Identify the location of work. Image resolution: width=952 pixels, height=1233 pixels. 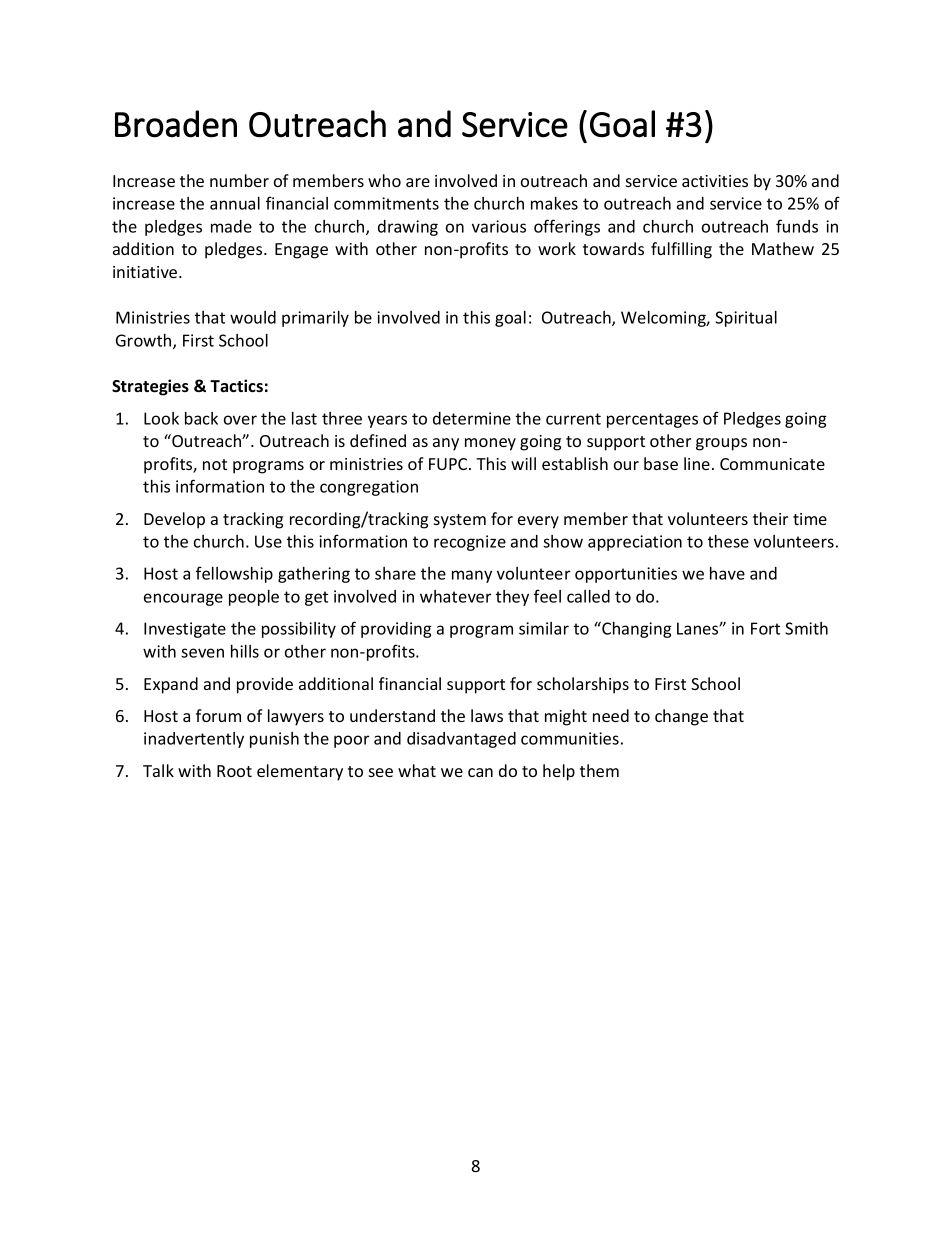
(557, 248).
